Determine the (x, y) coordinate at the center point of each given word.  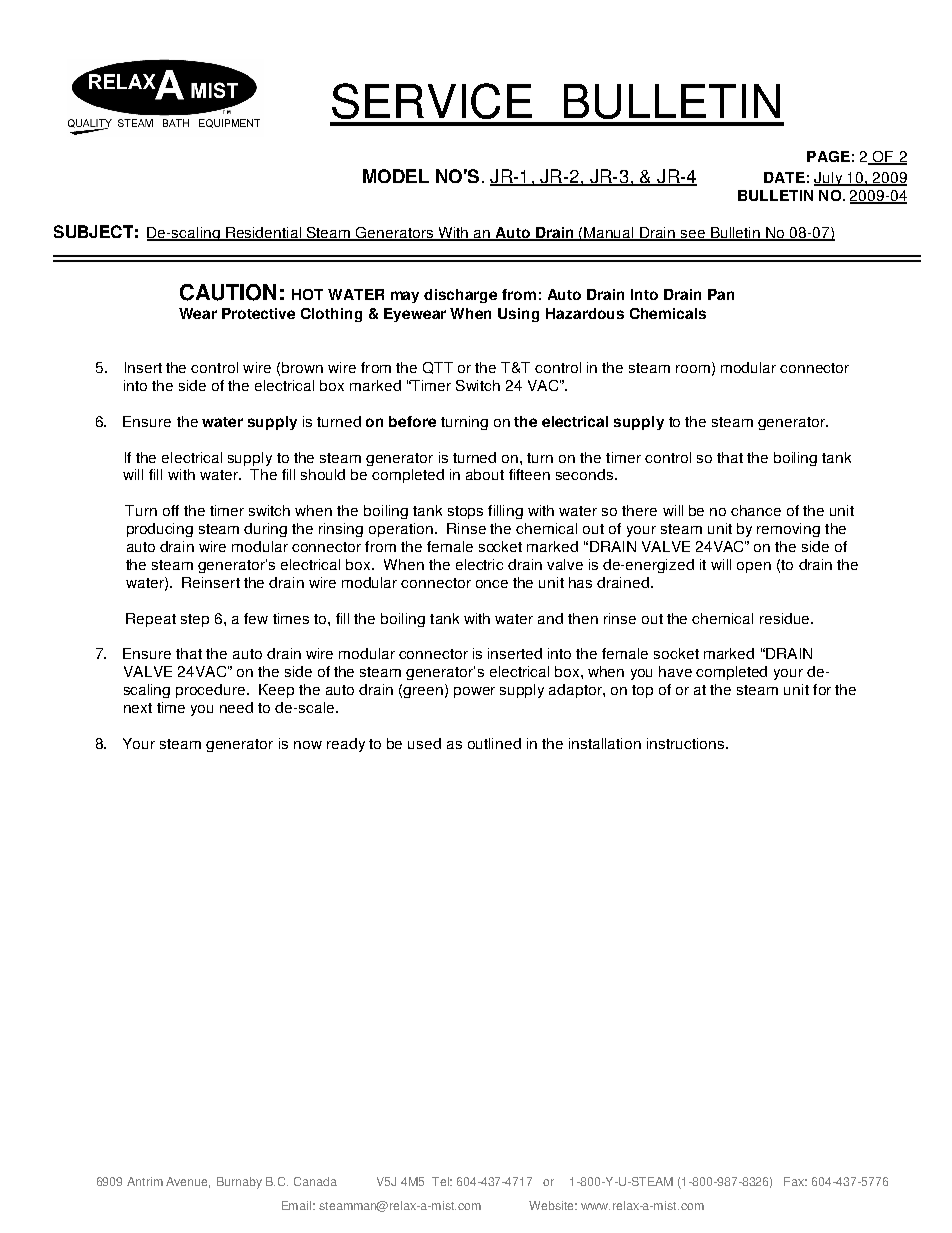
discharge (460, 296)
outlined (494, 743)
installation (605, 743)
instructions (687, 743)
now (308, 745)
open (754, 567)
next (138, 708)
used (424, 743)
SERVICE (432, 101)
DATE (784, 177)
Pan (721, 294)
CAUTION (228, 292)
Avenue (188, 1182)
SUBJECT (93, 231)
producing (160, 530)
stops (465, 512)
